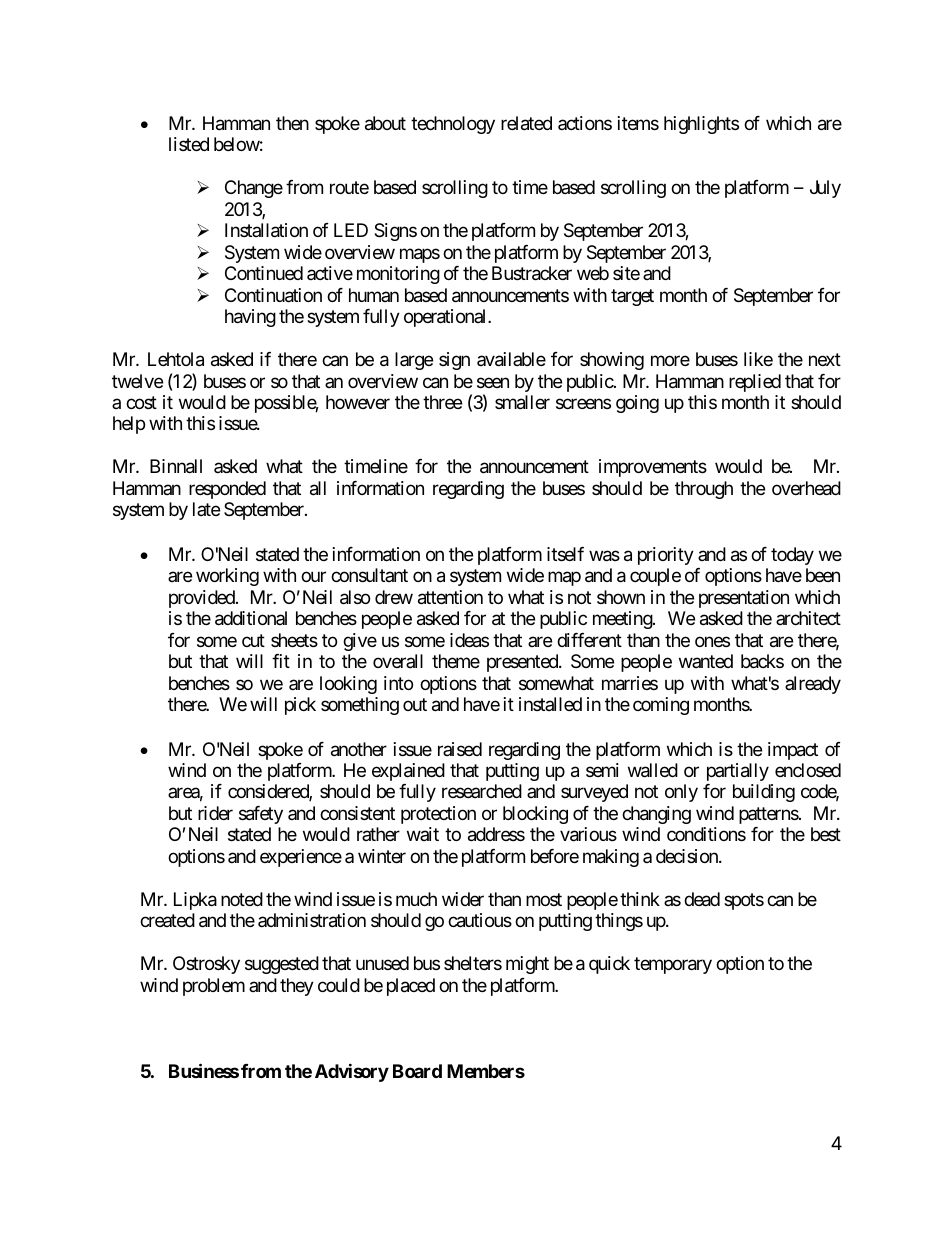 The width and height of the screenshot is (952, 1233). What do you see at coordinates (214, 987) in the screenshot?
I see `problem` at bounding box center [214, 987].
